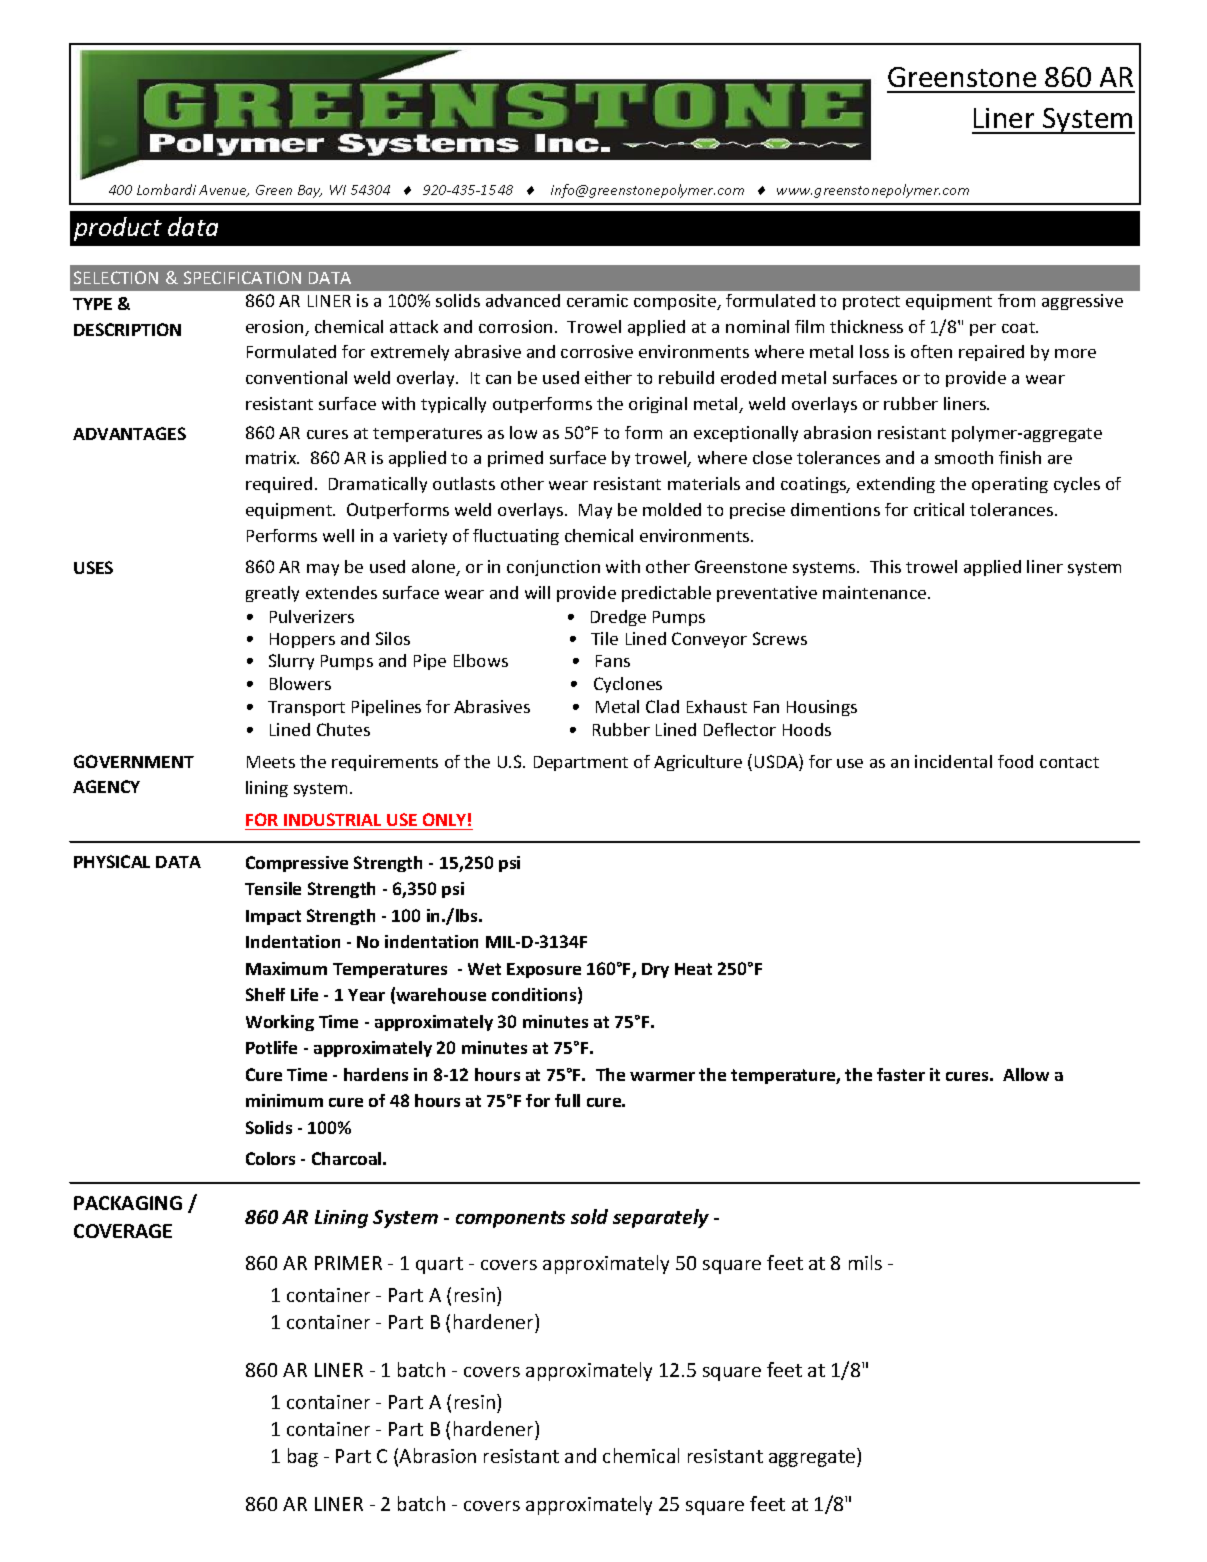  What do you see at coordinates (1026, 1074) in the image?
I see `Allow` at bounding box center [1026, 1074].
